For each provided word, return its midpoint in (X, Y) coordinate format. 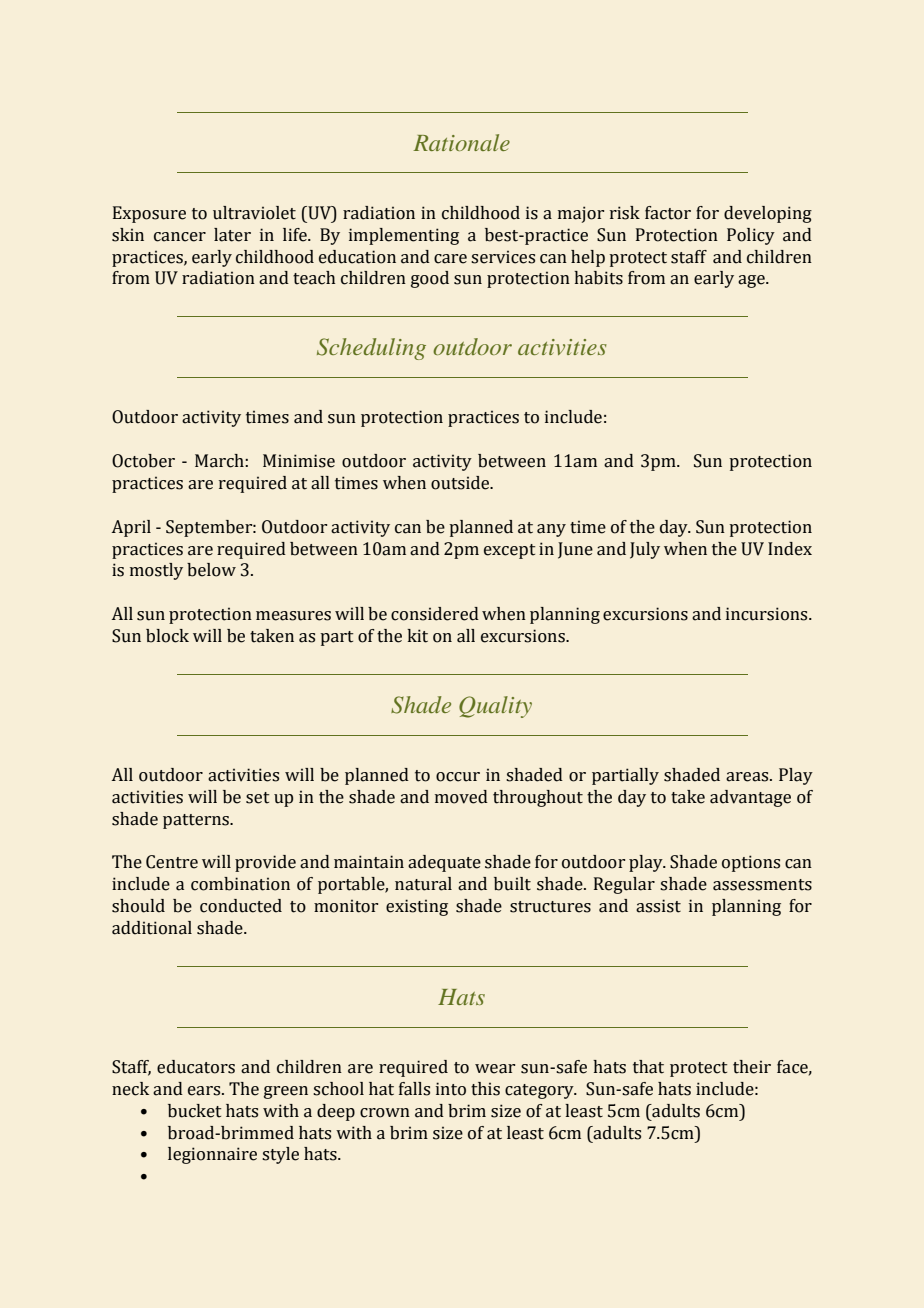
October (143, 461)
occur (458, 777)
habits (598, 278)
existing (417, 907)
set (258, 798)
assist (658, 906)
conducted (241, 906)
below (211, 570)
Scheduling (371, 349)
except (510, 551)
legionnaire (212, 1155)
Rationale (461, 142)
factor (668, 213)
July (645, 550)
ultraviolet (254, 213)
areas (748, 777)
